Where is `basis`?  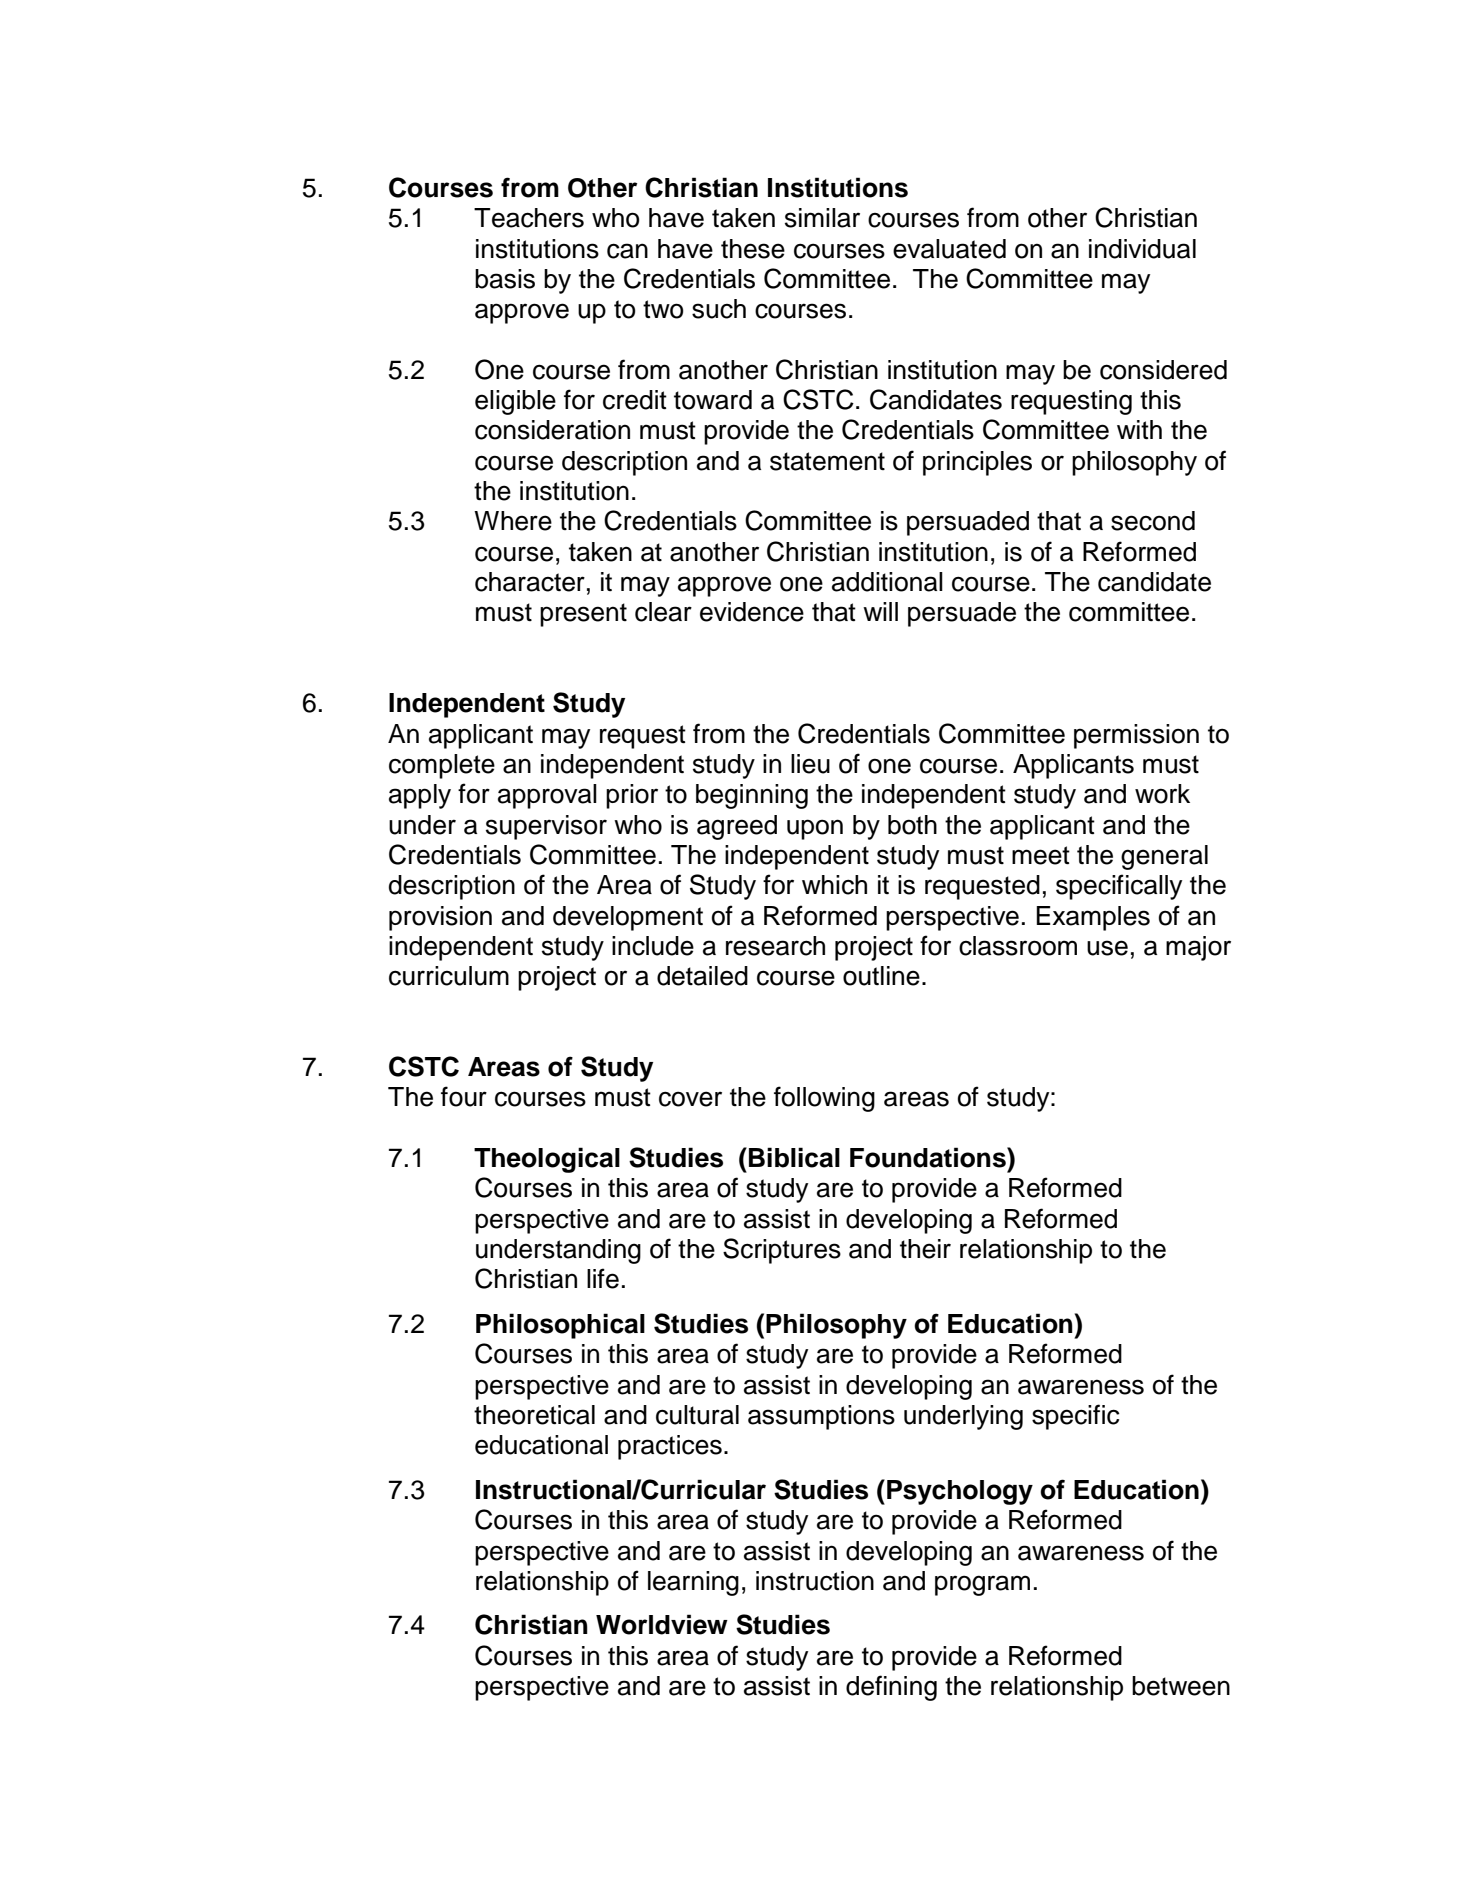
basis is located at coordinates (505, 279).
